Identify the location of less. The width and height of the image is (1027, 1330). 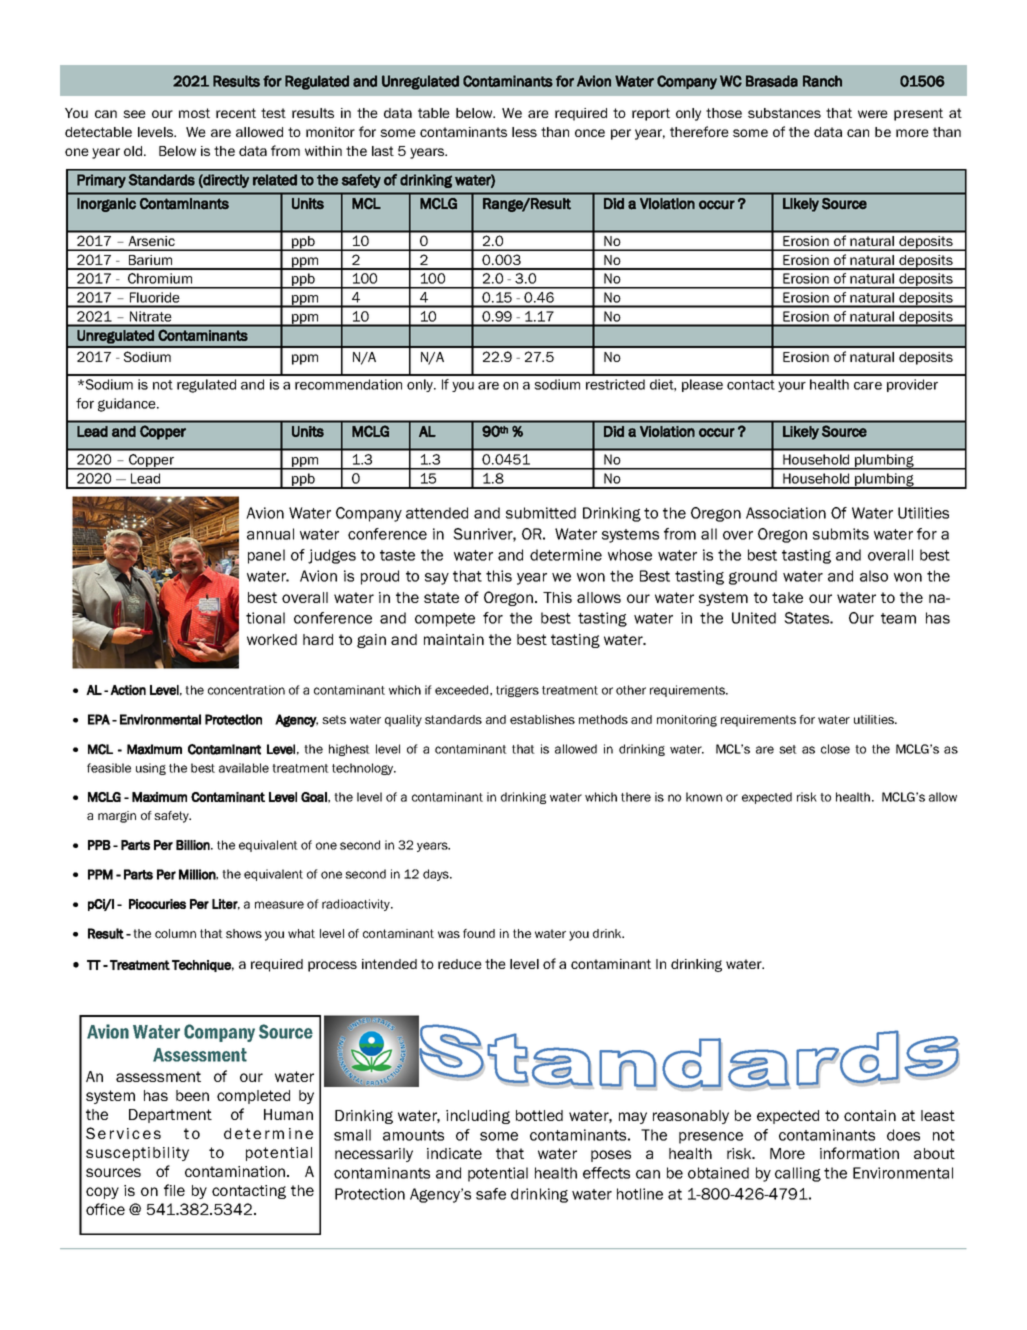
(524, 132).
